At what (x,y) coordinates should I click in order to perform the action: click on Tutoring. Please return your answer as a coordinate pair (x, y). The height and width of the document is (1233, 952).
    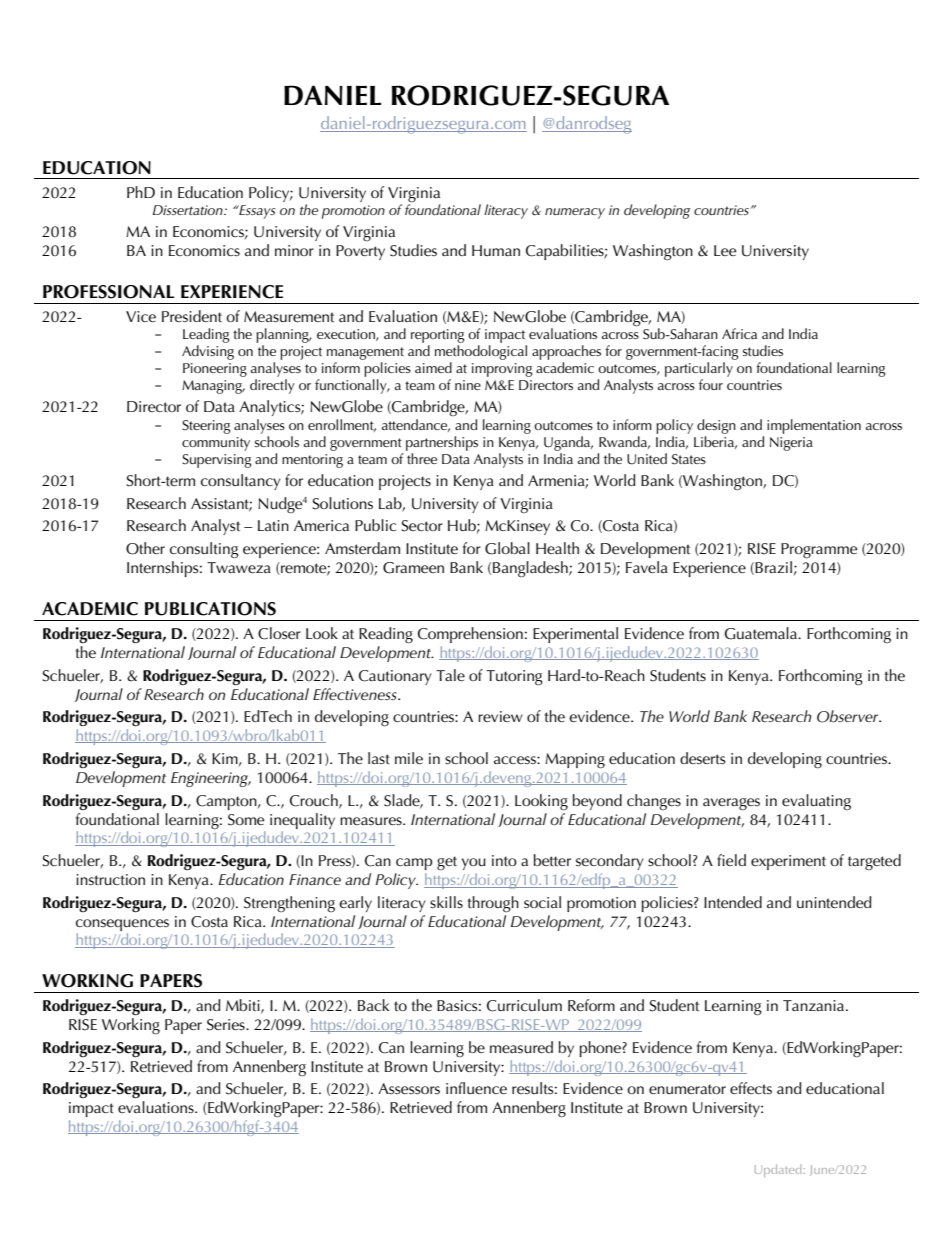
    Looking at the image, I should click on (514, 678).
